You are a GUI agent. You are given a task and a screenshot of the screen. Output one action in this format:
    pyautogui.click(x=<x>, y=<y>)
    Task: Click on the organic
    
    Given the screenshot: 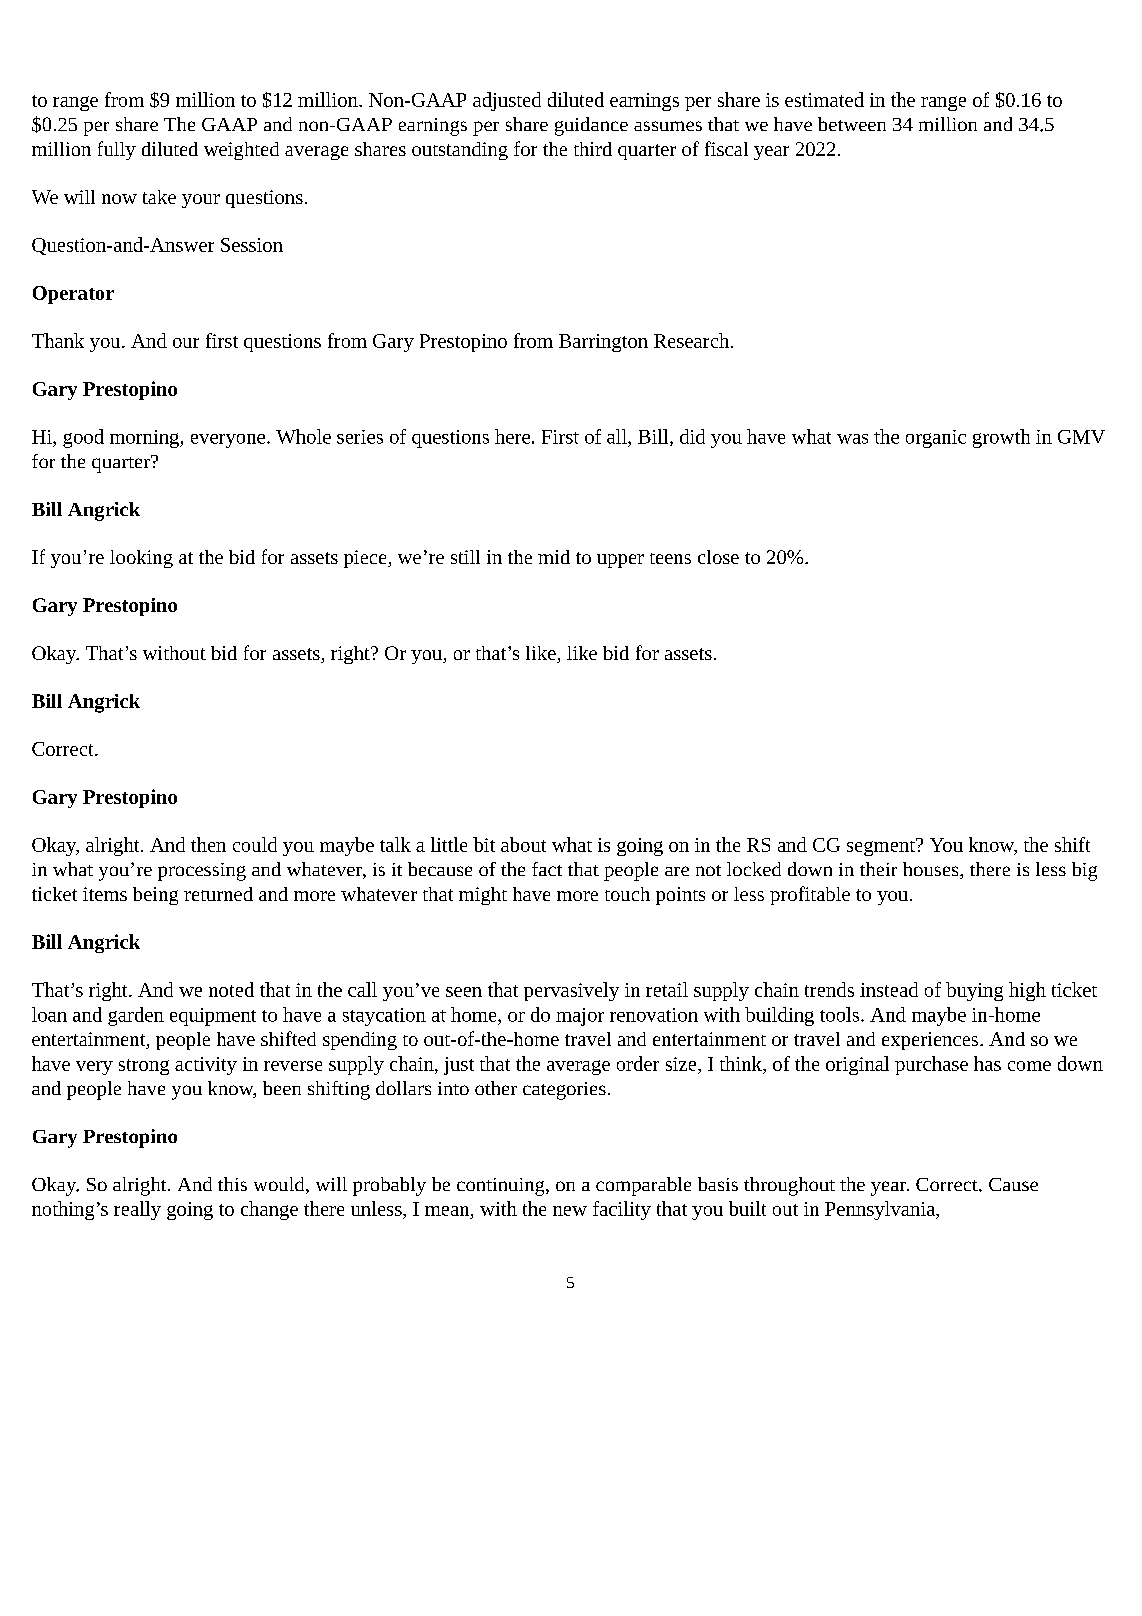 What is the action you would take?
    pyautogui.click(x=936, y=439)
